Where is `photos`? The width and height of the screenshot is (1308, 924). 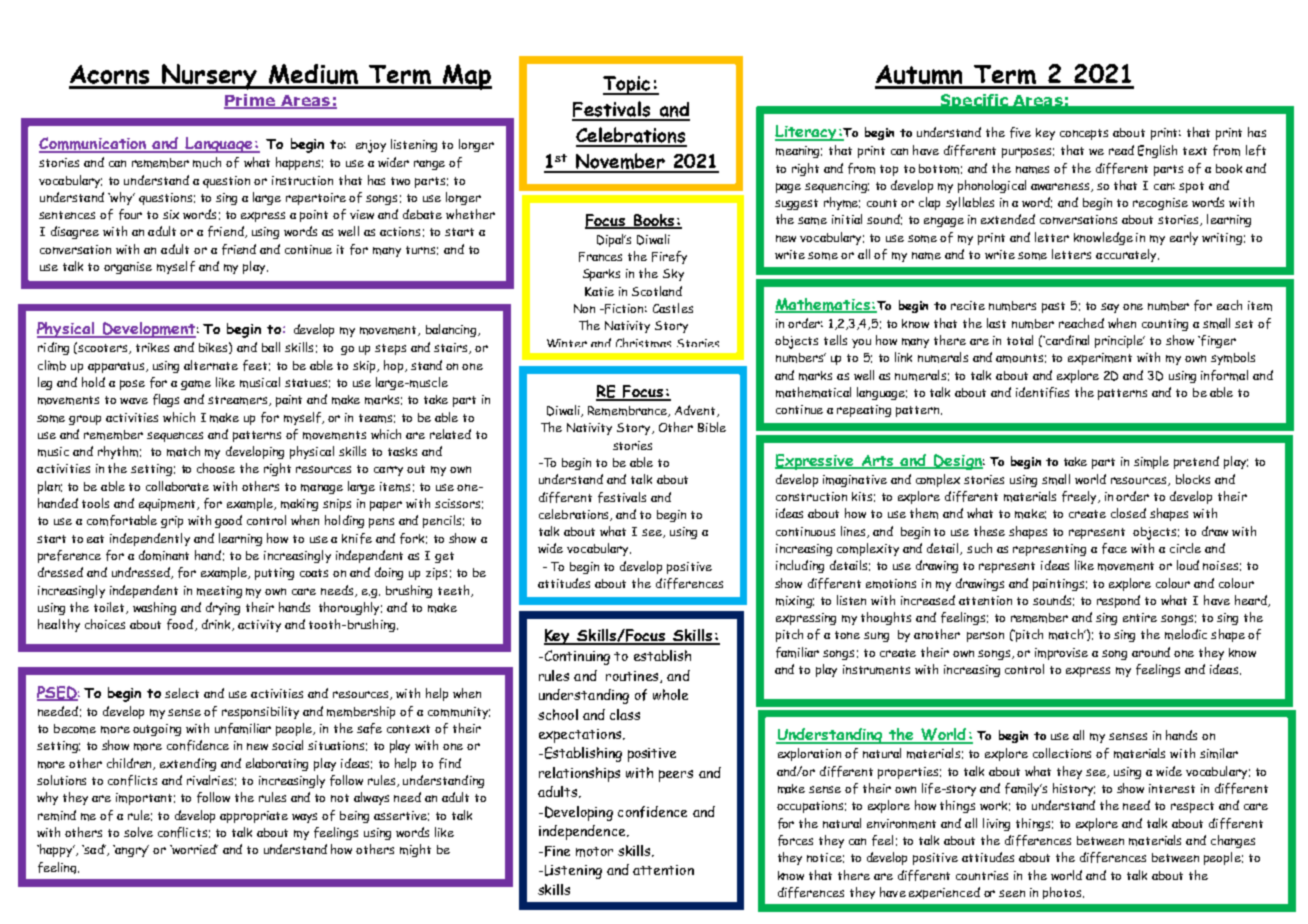 photos is located at coordinates (1063, 893).
